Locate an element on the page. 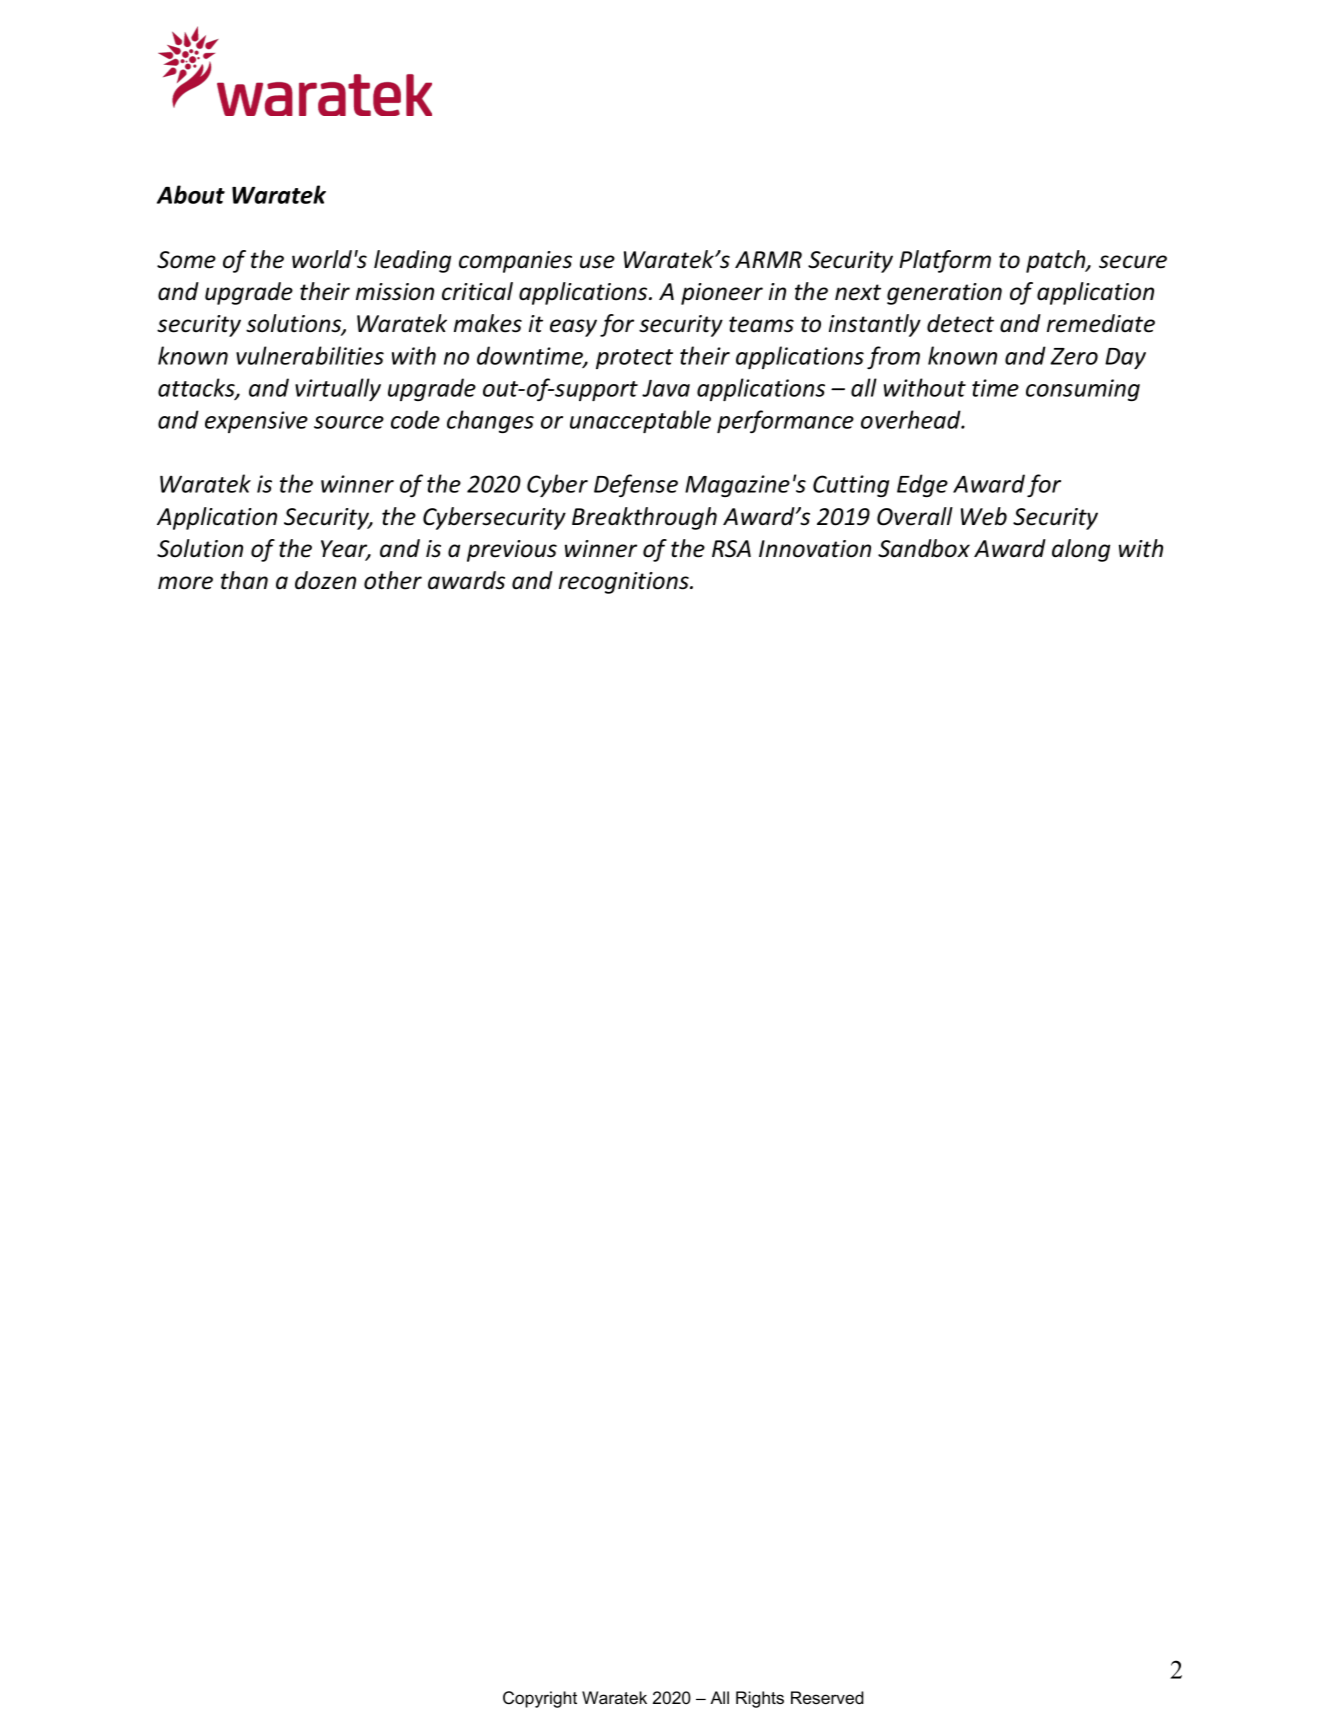 This page has height=1736, width=1341. recognitions is located at coordinates (625, 583).
